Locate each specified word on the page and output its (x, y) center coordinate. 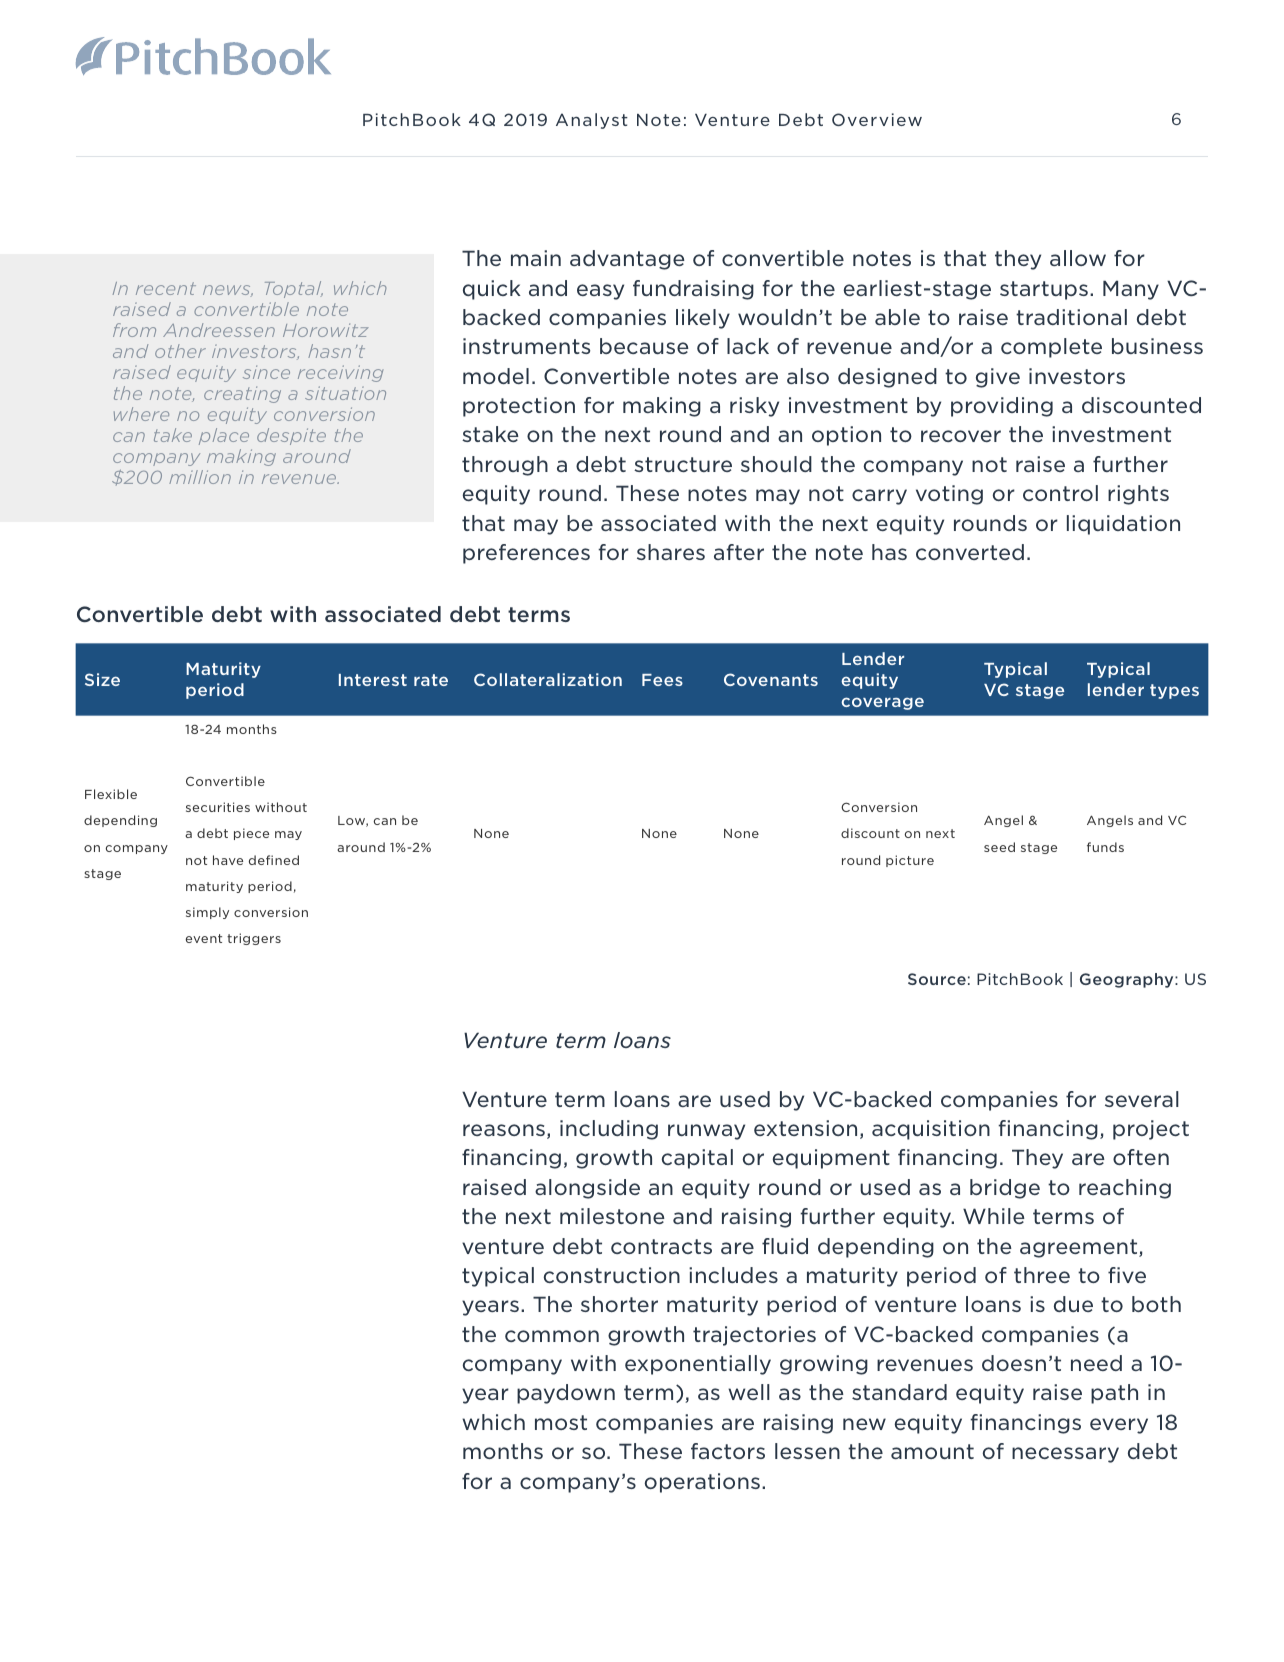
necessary (1065, 1455)
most (561, 1422)
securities (218, 807)
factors (728, 1451)
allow (1078, 258)
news (228, 291)
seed (999, 847)
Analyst (592, 121)
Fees (662, 680)
